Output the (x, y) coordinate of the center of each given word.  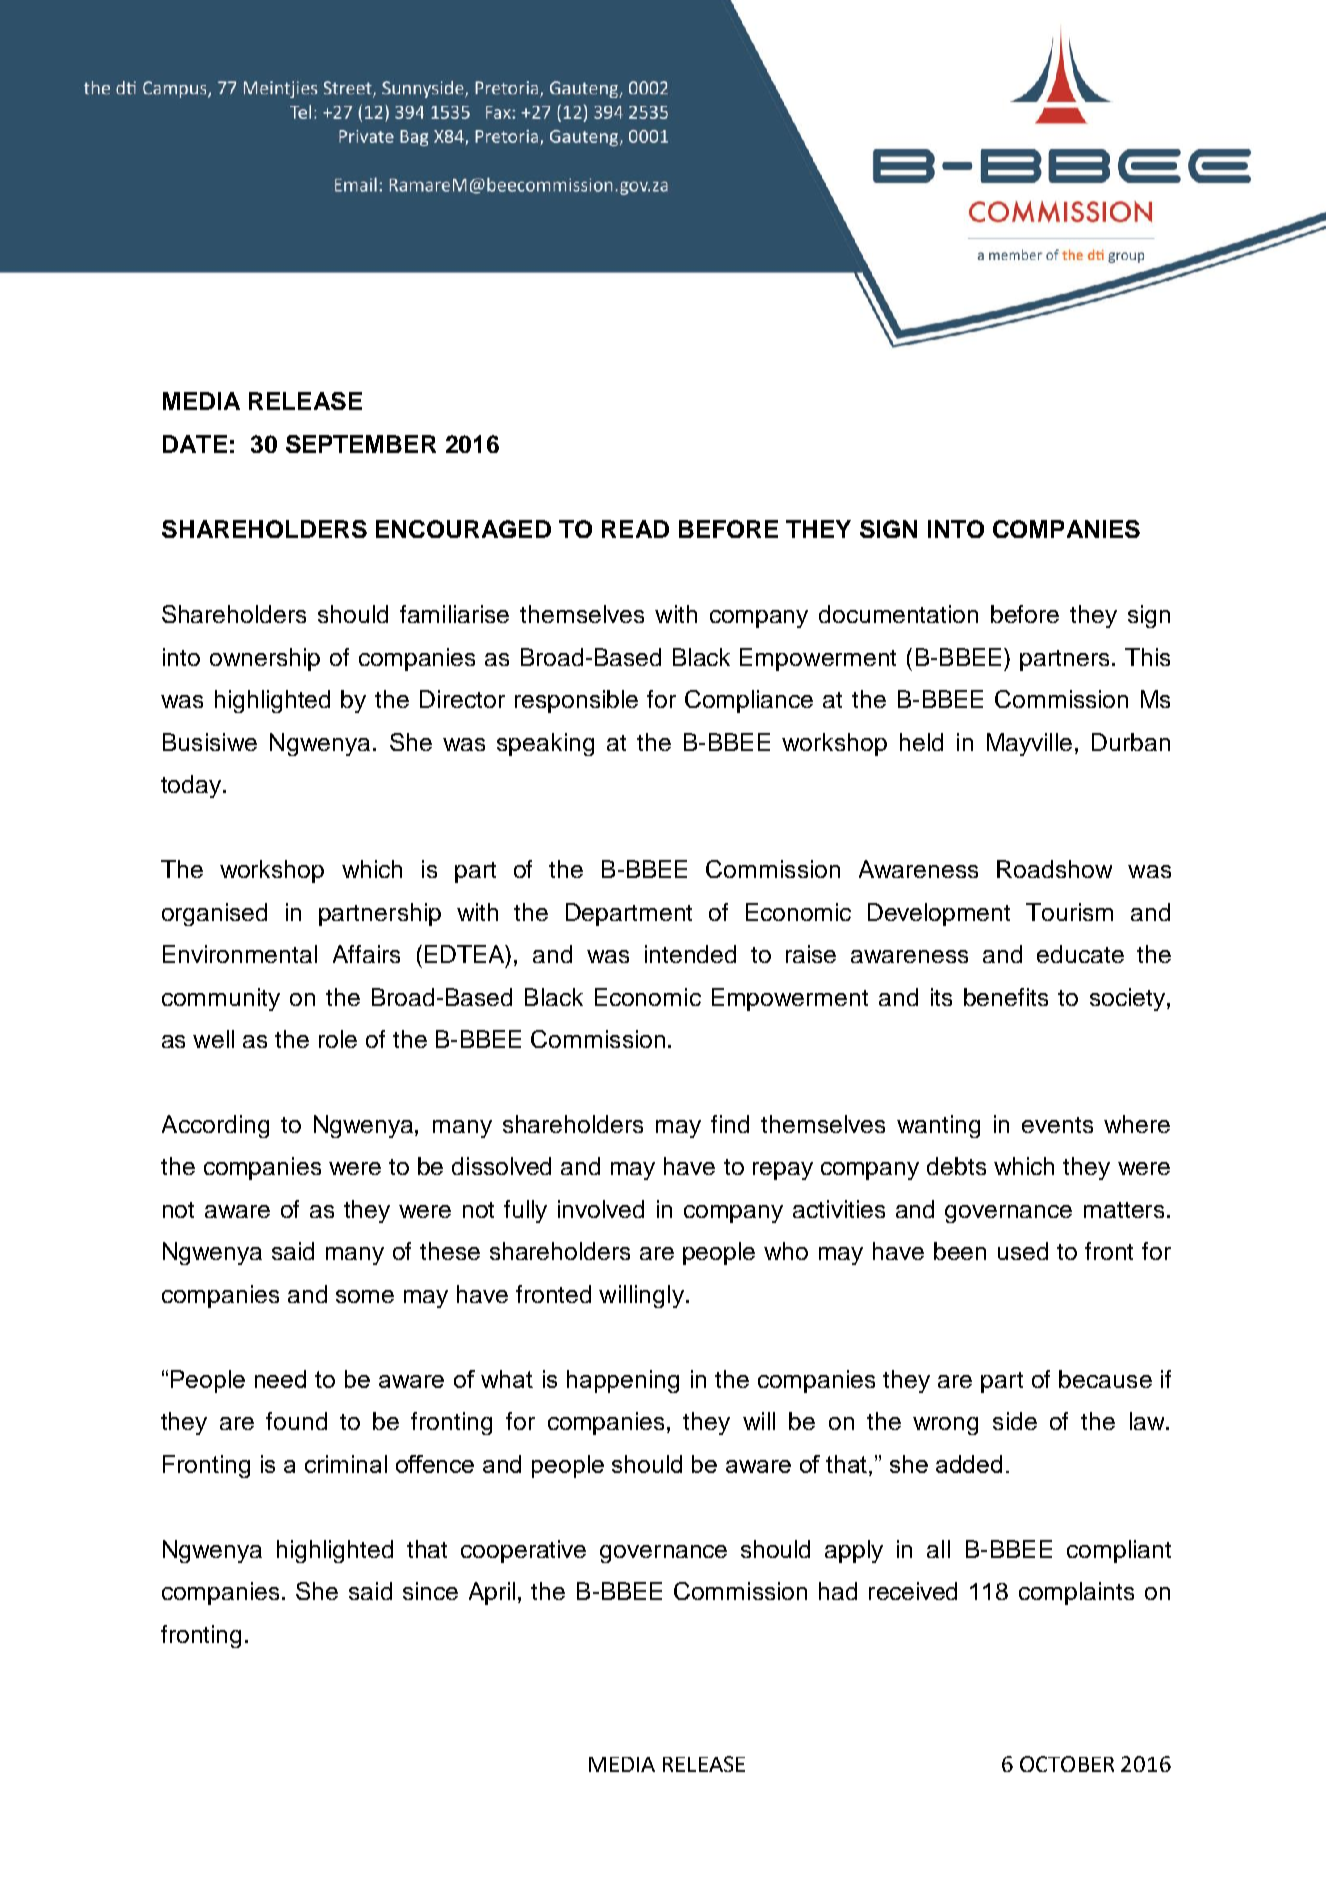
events (1057, 1125)
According (215, 1126)
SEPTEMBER (361, 444)
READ (635, 529)
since (430, 1591)
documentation (898, 614)
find (730, 1124)
